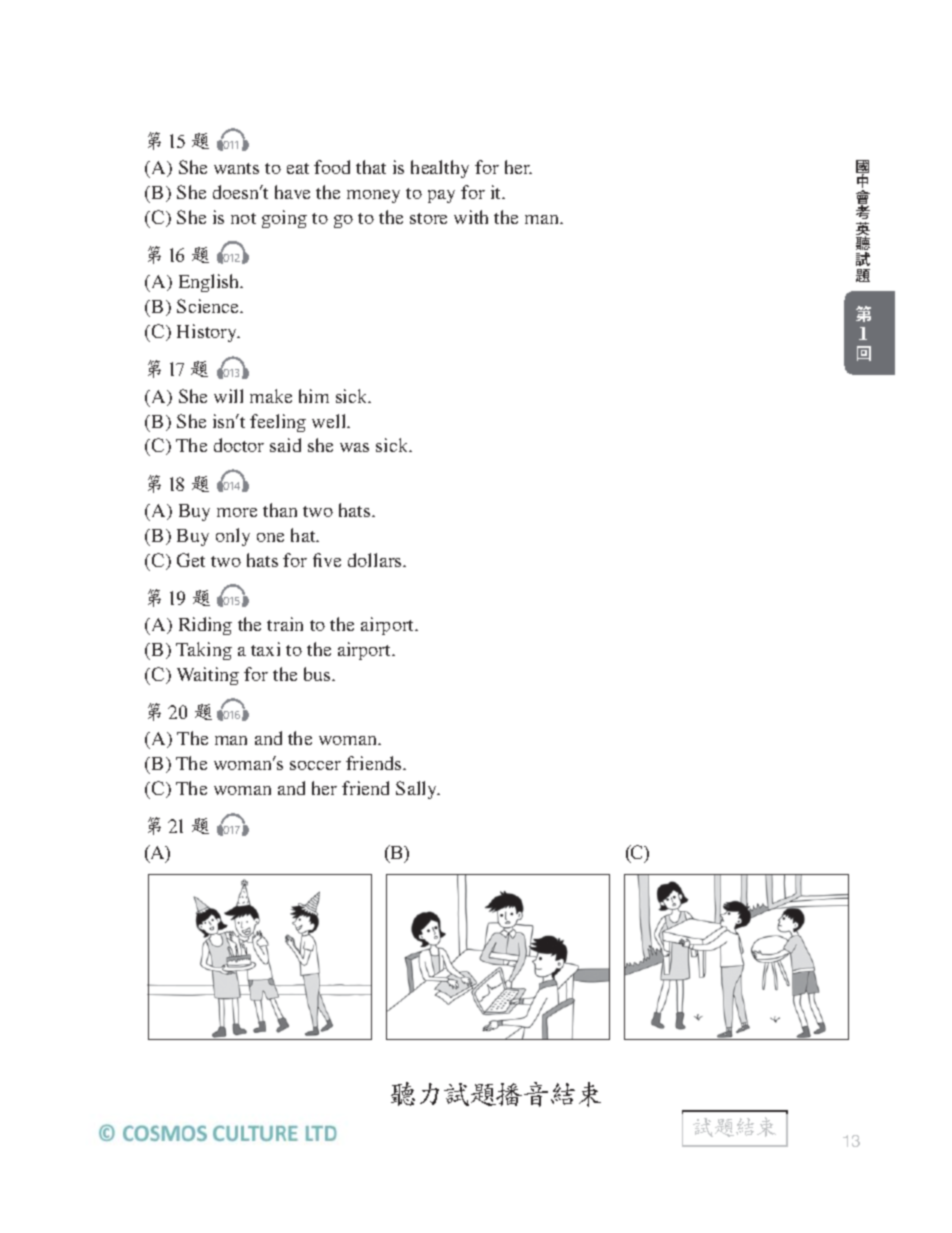 This screenshot has height=1233, width=952. Describe the element at coordinates (208, 676) in the screenshot. I see `Waiting` at that location.
